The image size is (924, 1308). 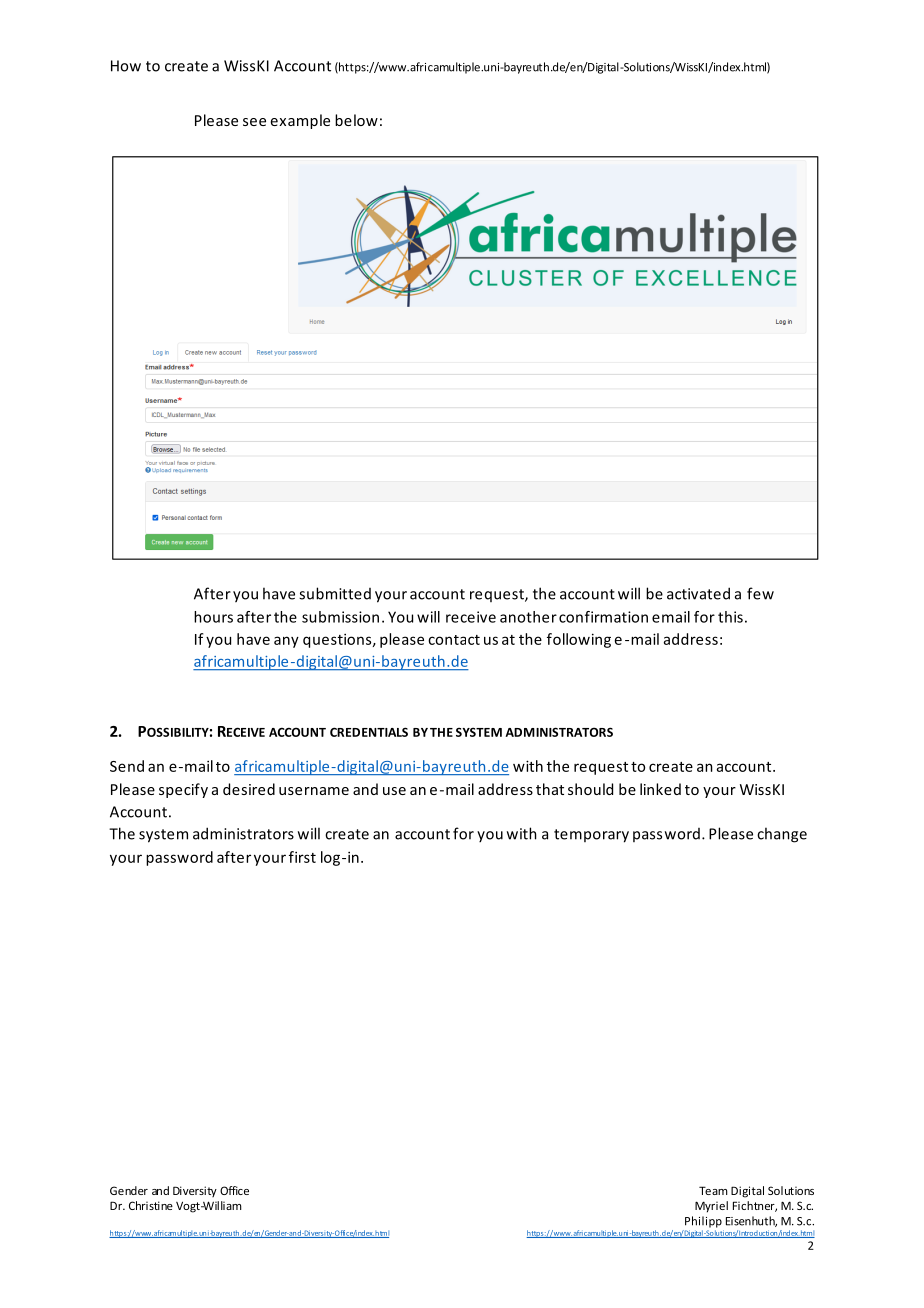 What do you see at coordinates (300, 121) in the document?
I see `example` at bounding box center [300, 121].
